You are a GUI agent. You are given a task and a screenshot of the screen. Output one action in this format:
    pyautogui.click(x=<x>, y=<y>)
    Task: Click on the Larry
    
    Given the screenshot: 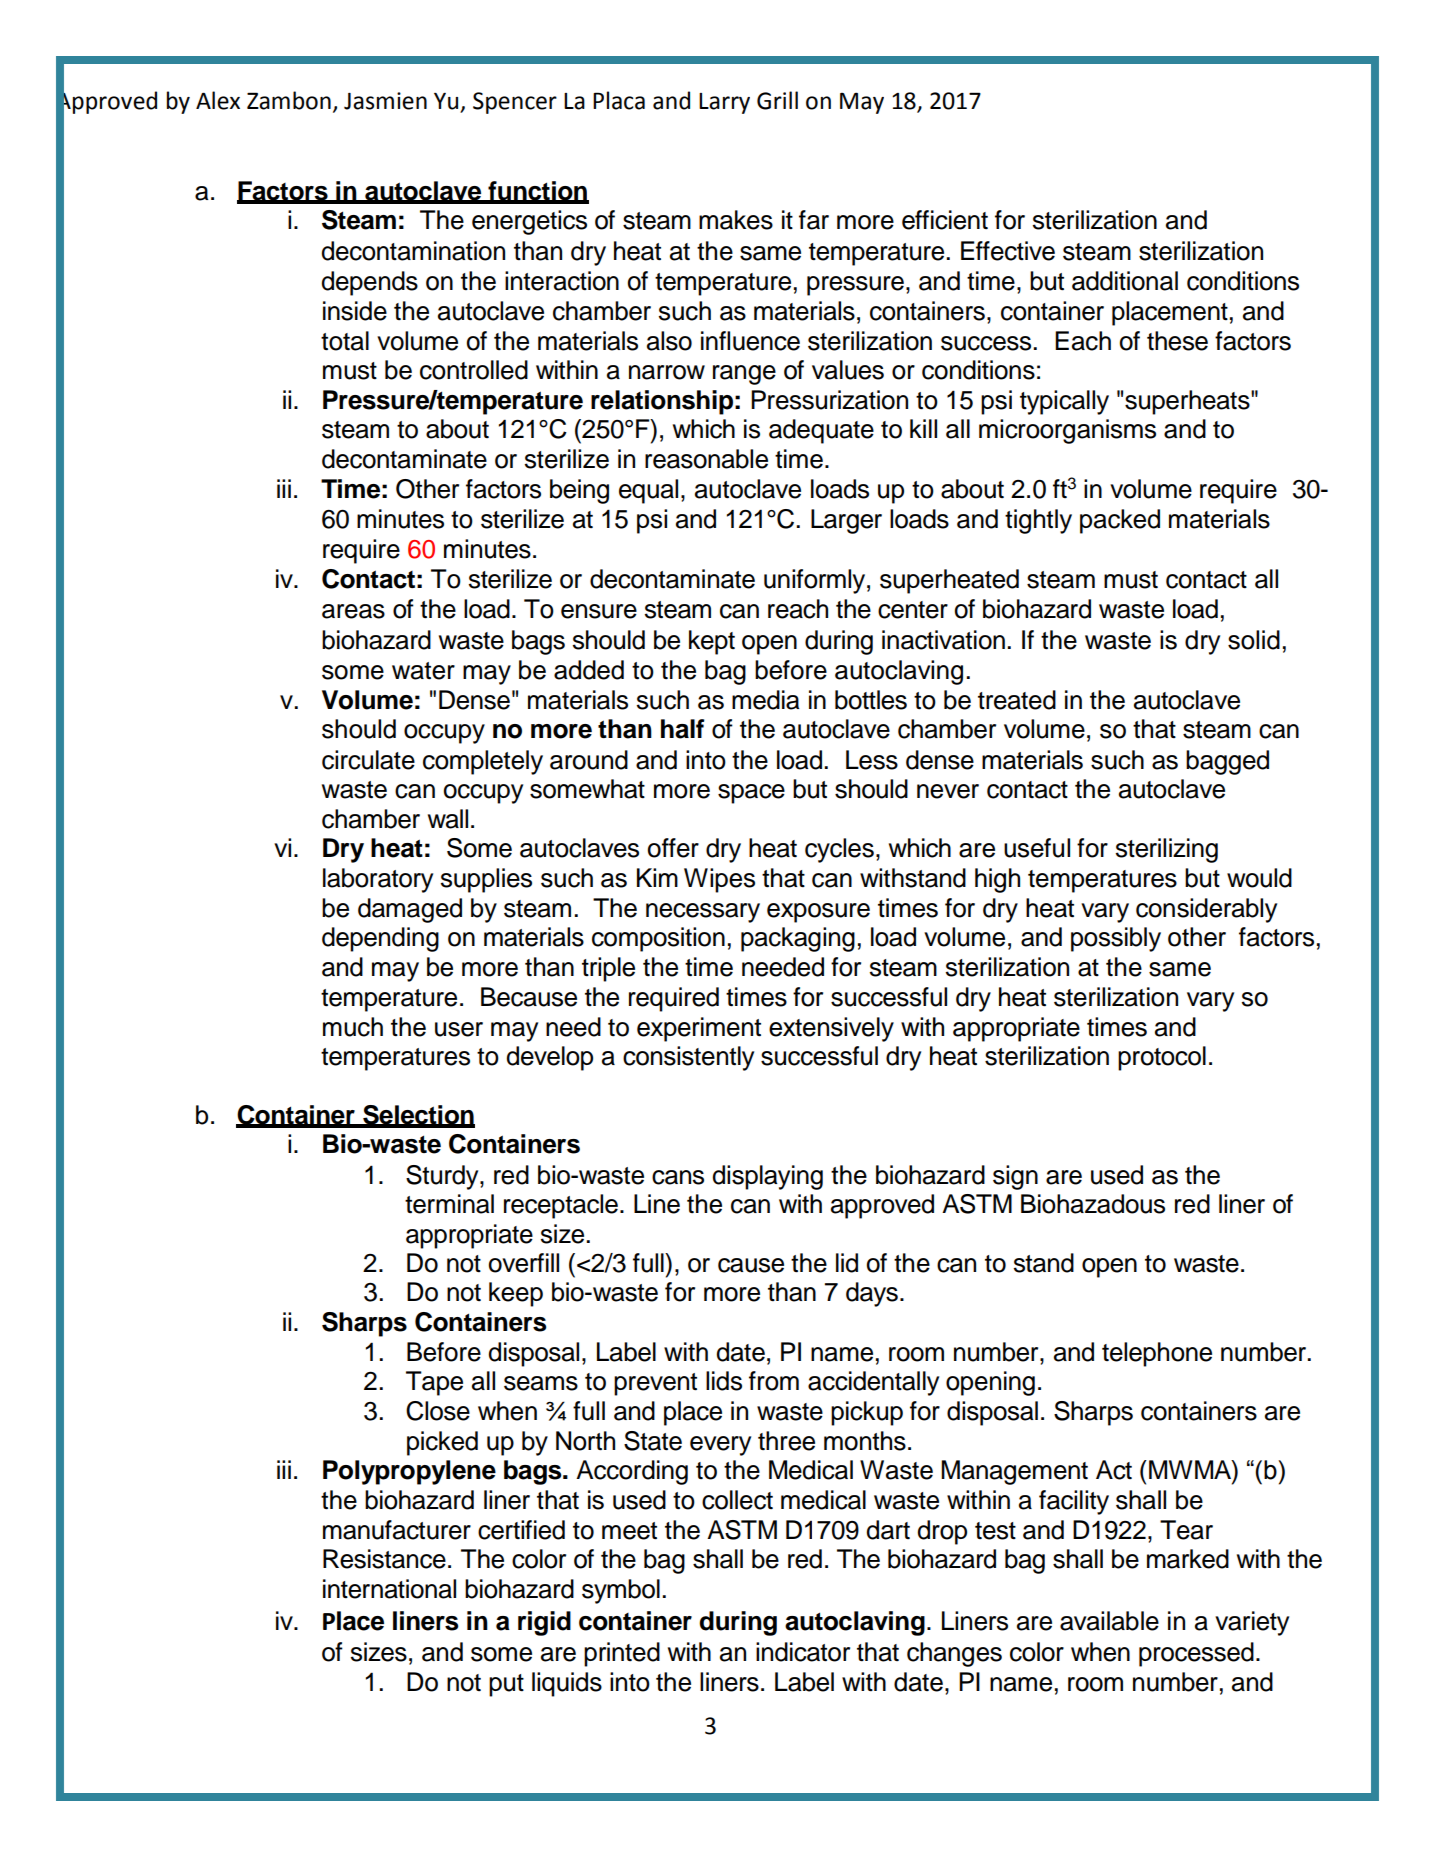 What is the action you would take?
    pyautogui.click(x=724, y=103)
